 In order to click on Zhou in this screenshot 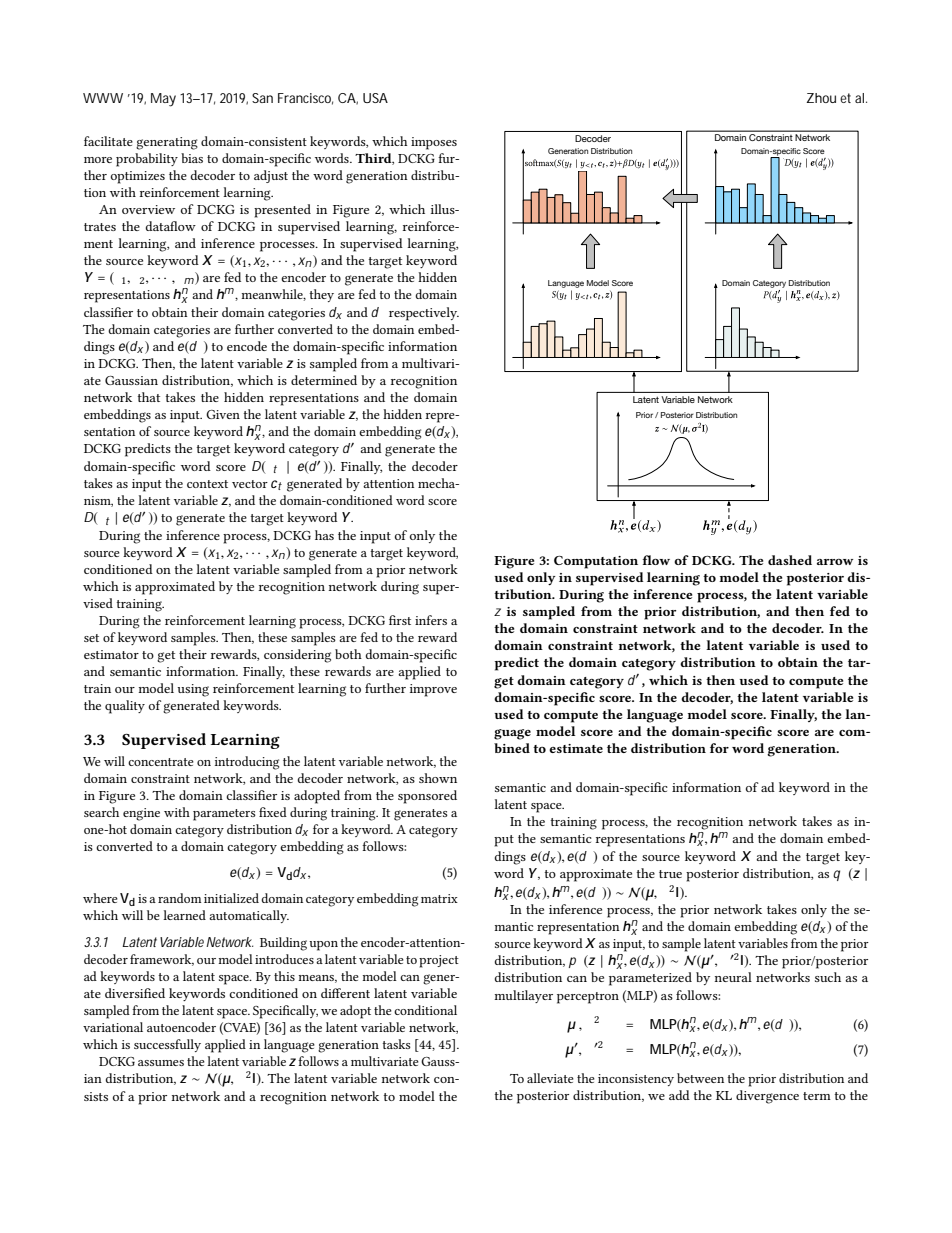, I will do `click(821, 98)`.
